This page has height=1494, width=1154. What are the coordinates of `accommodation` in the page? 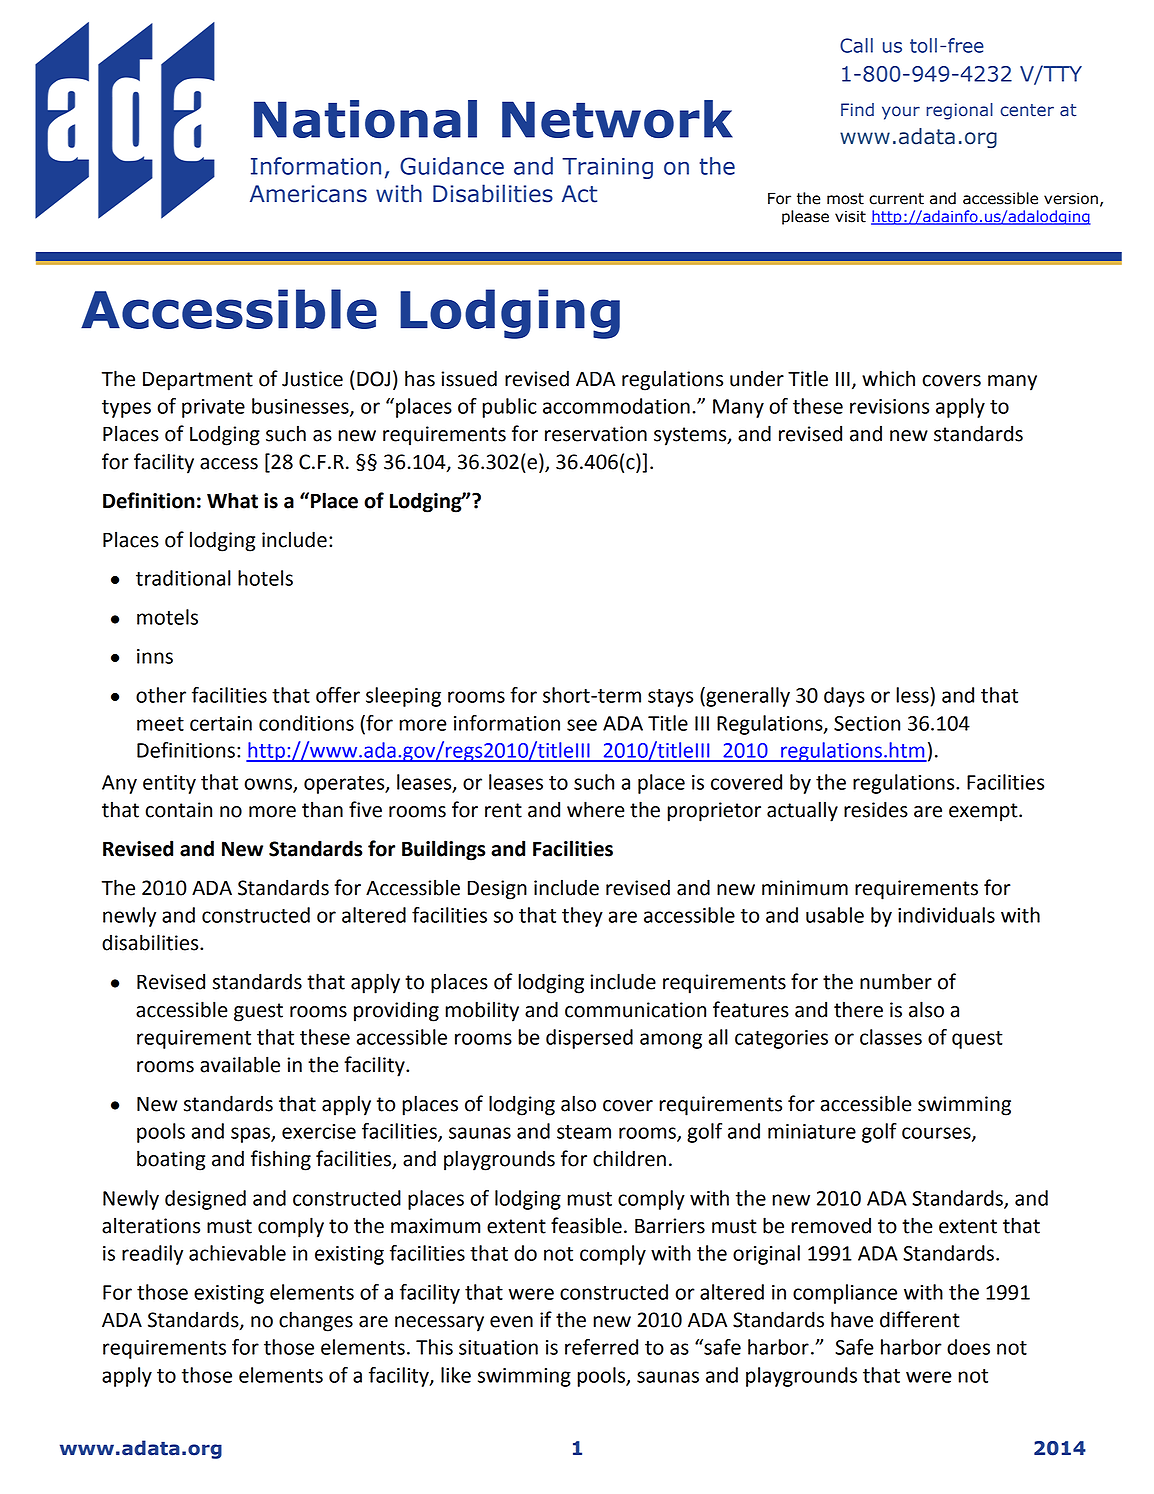 It's located at (616, 406).
